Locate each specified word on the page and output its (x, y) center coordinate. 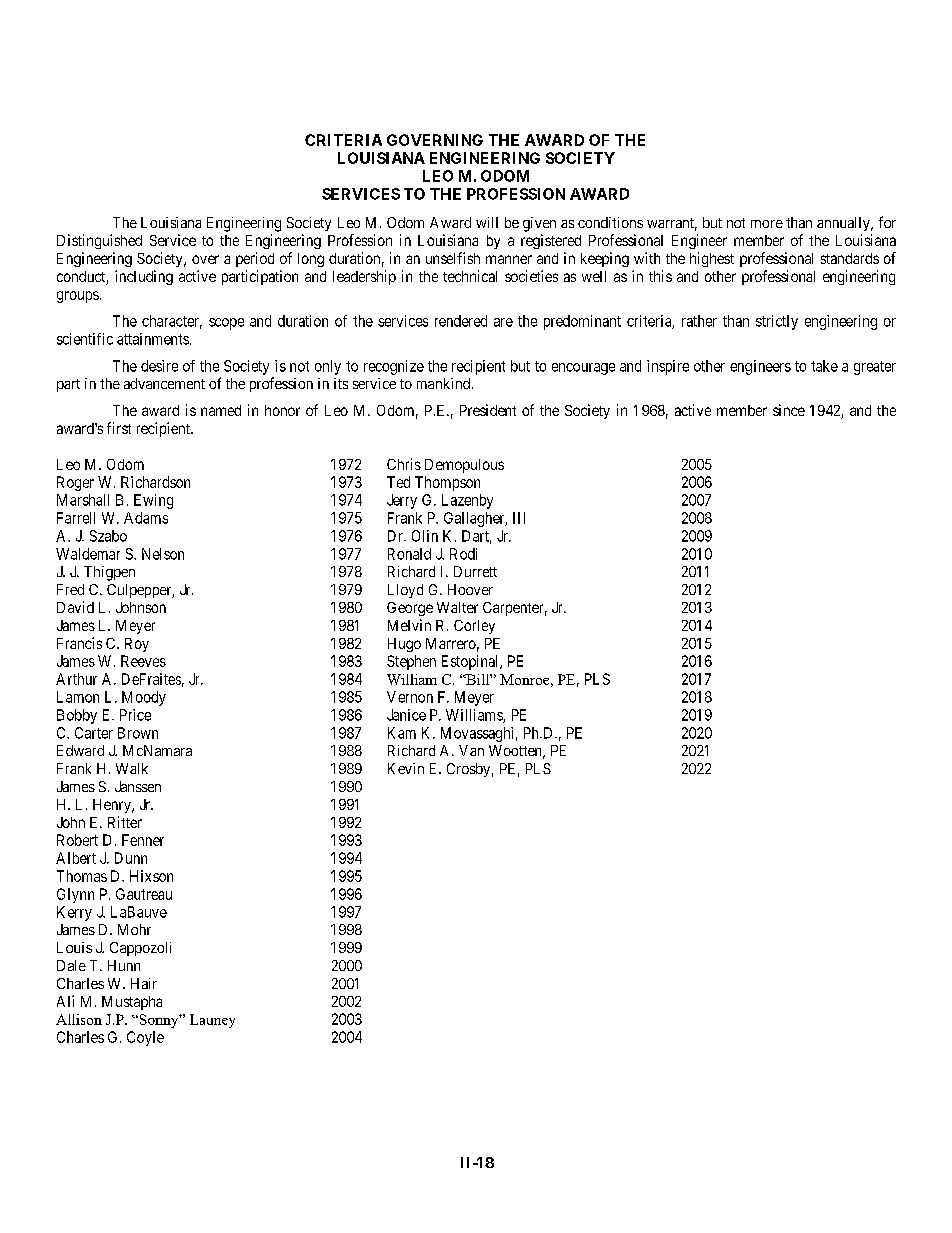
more (767, 224)
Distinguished (99, 241)
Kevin (406, 768)
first (119, 428)
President (488, 410)
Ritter (125, 822)
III (519, 518)
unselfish (453, 258)
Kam (402, 733)
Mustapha (132, 1003)
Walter (457, 607)
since (789, 410)
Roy (137, 645)
